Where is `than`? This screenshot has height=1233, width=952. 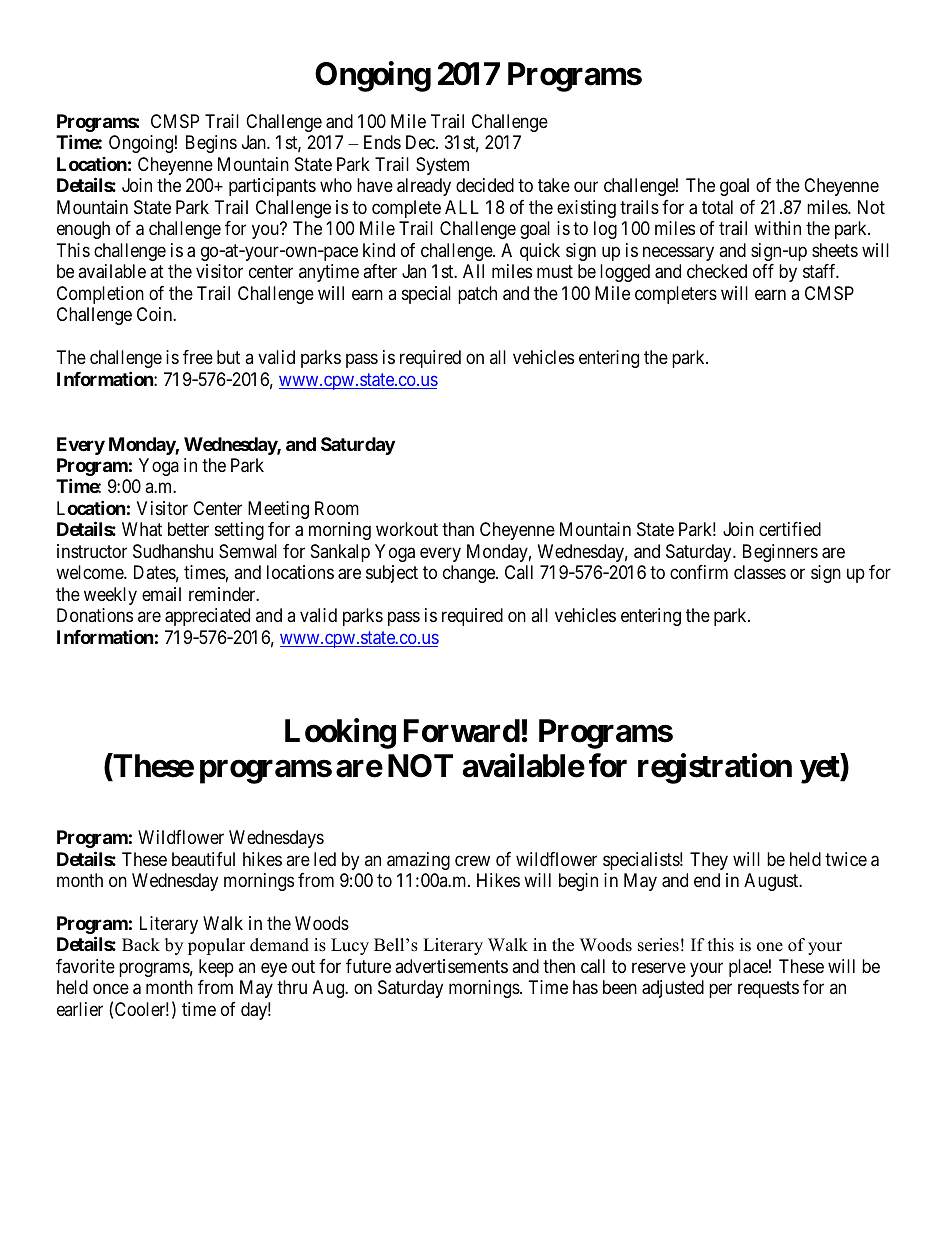
than is located at coordinates (458, 529).
